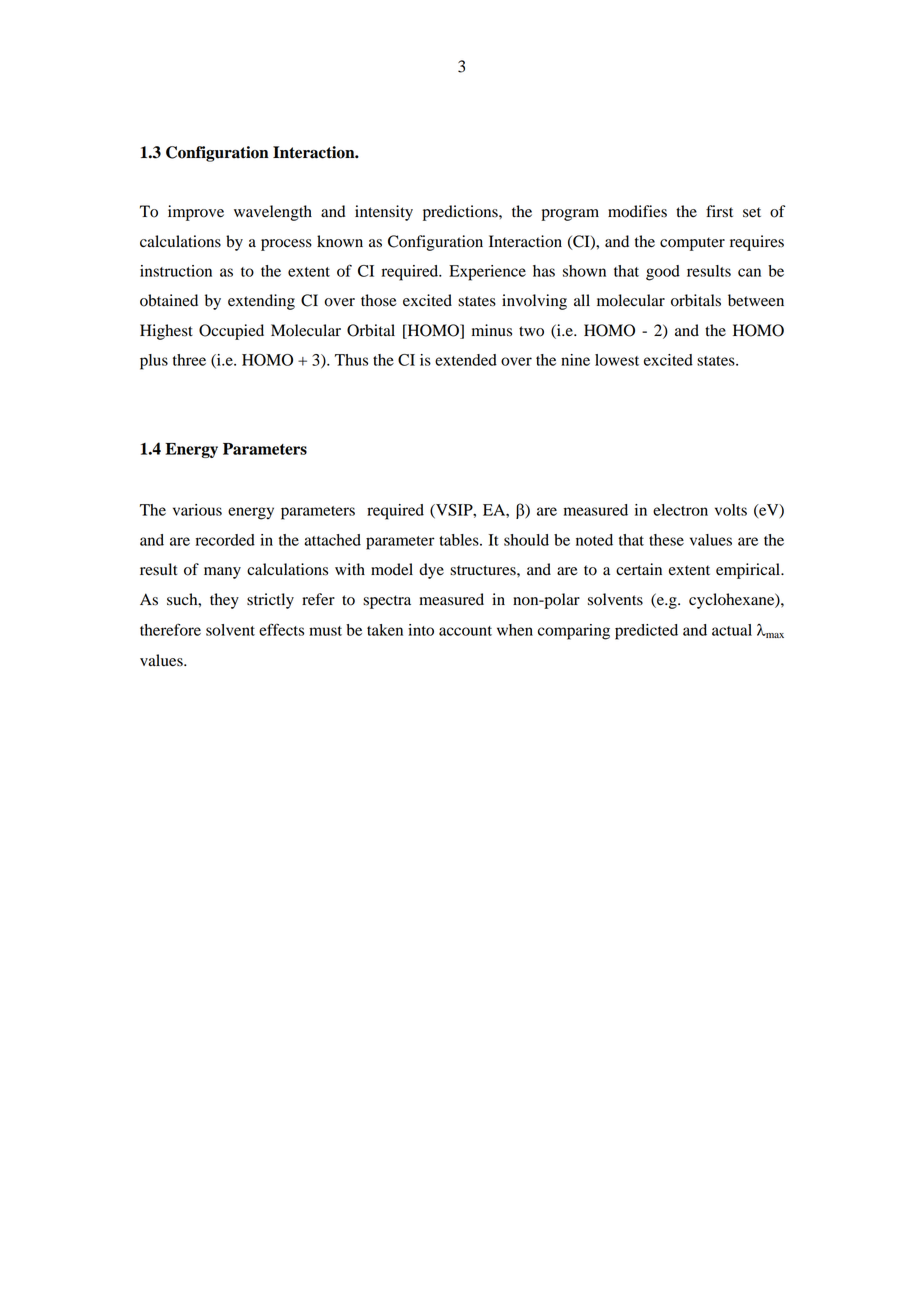 This image has height=1308, width=924. I want to click on tables, so click(460, 540).
